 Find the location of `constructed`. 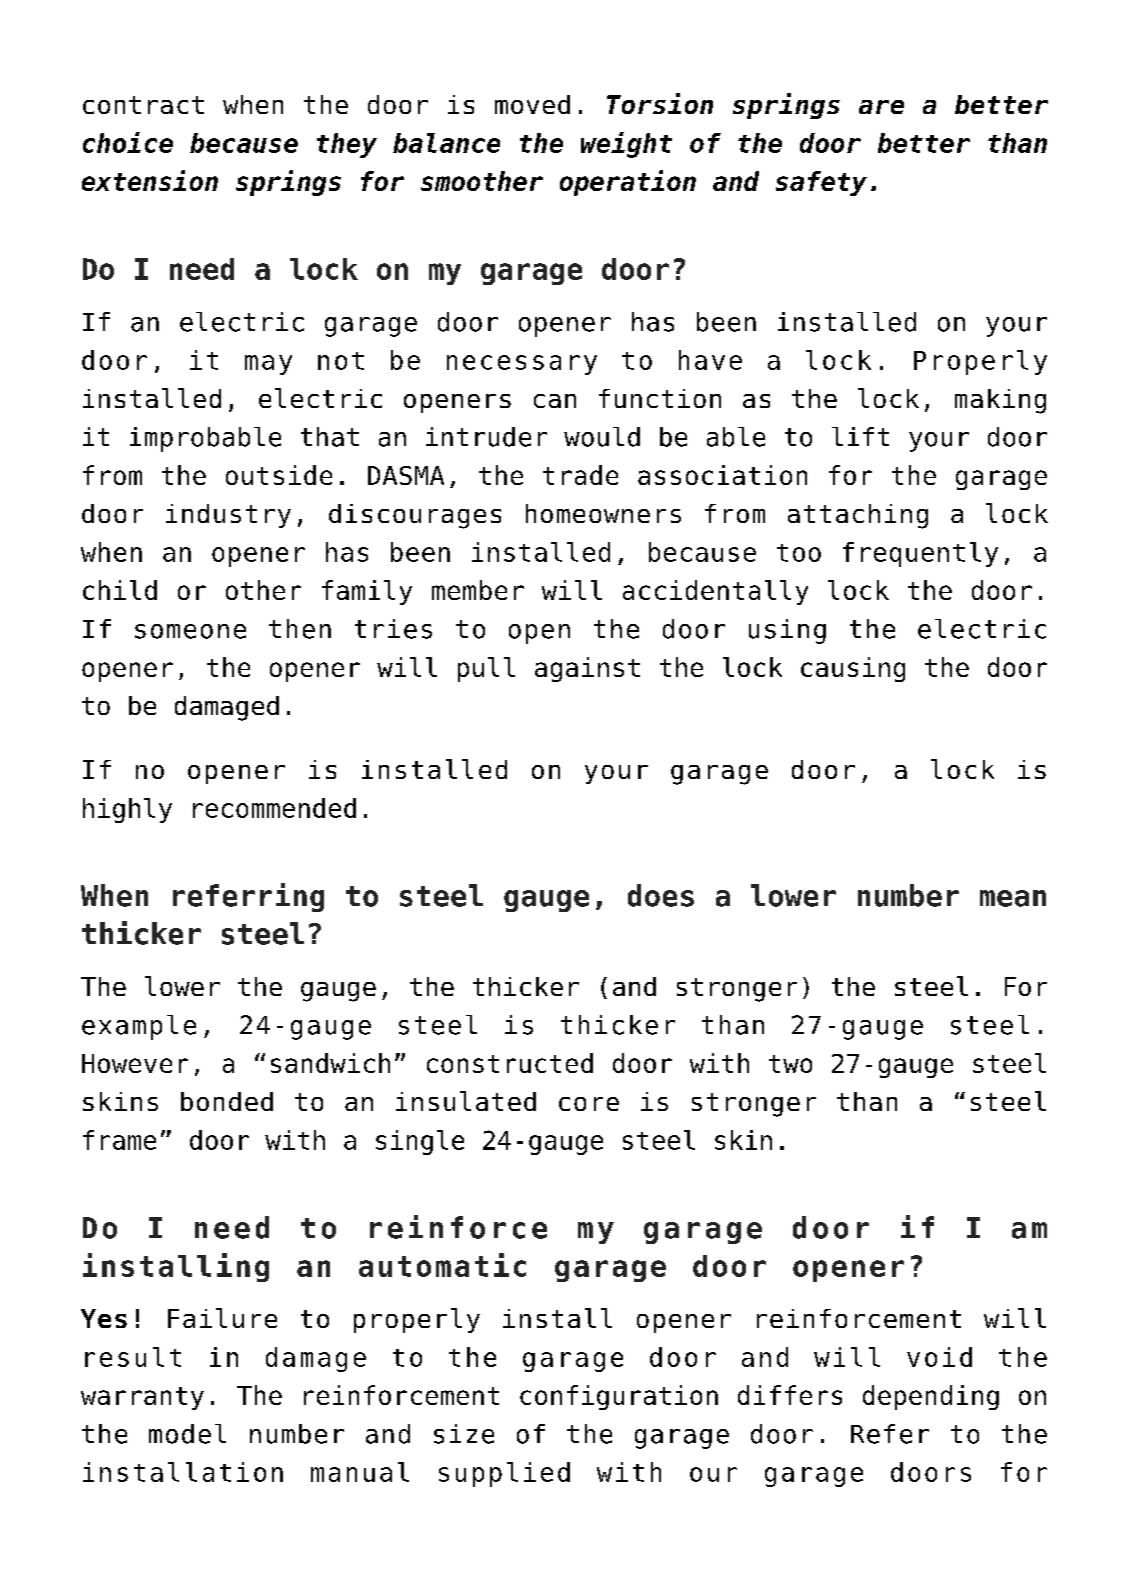

constructed is located at coordinates (510, 1063).
